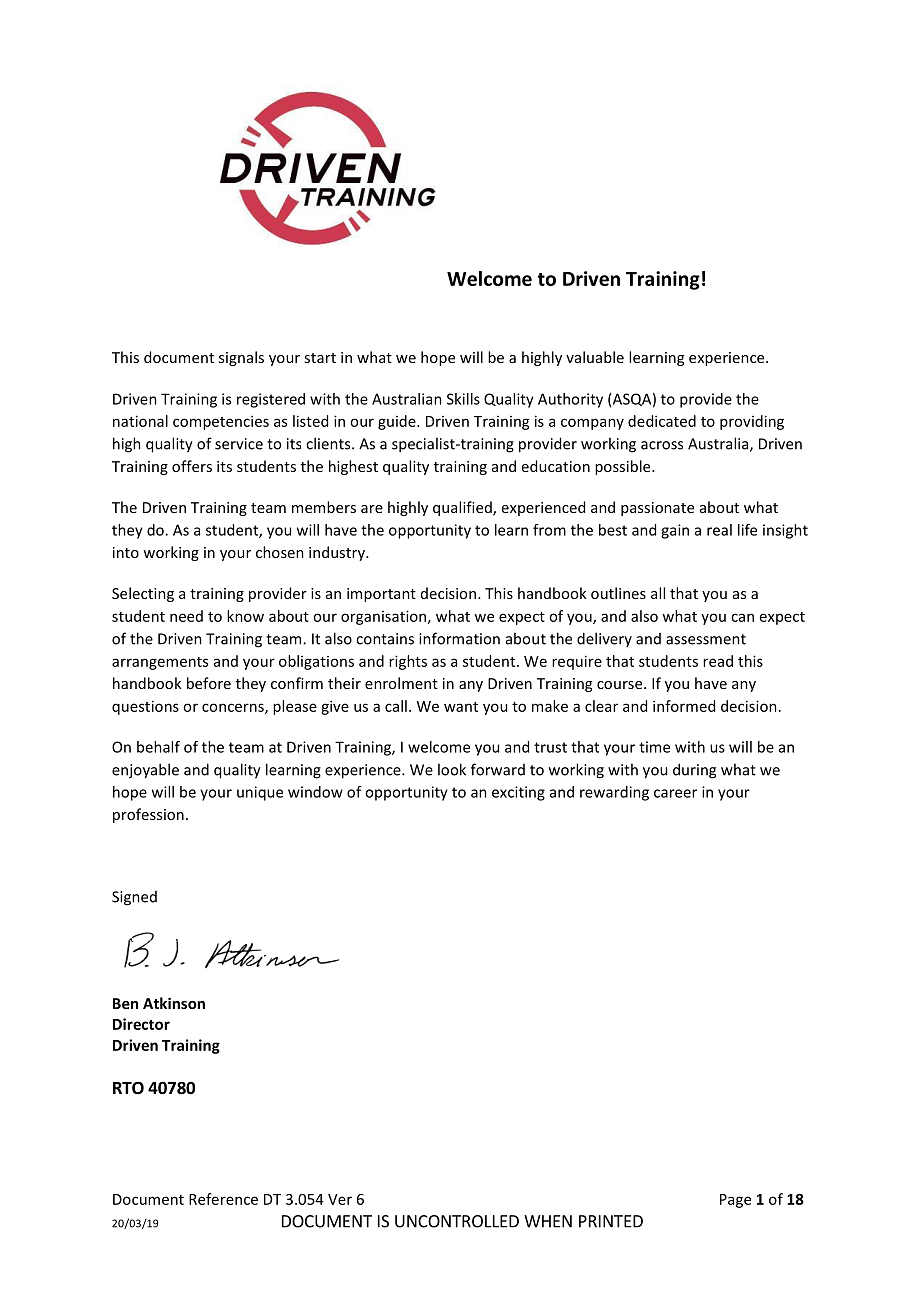 The height and width of the screenshot is (1307, 924). What do you see at coordinates (241, 358) in the screenshot?
I see `signals` at bounding box center [241, 358].
